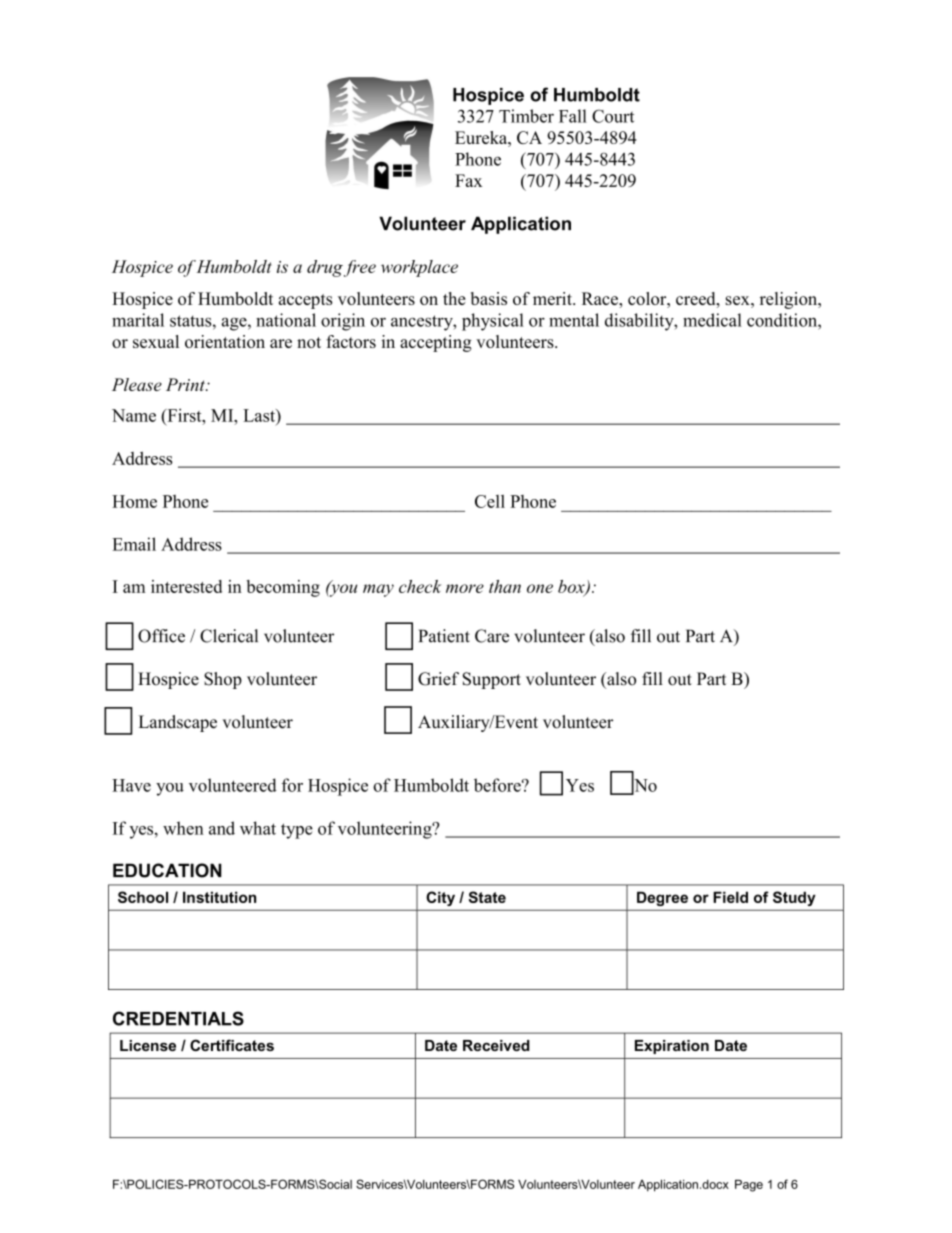 Image resolution: width=952 pixels, height=1233 pixels. I want to click on Received, so click(496, 1045).
